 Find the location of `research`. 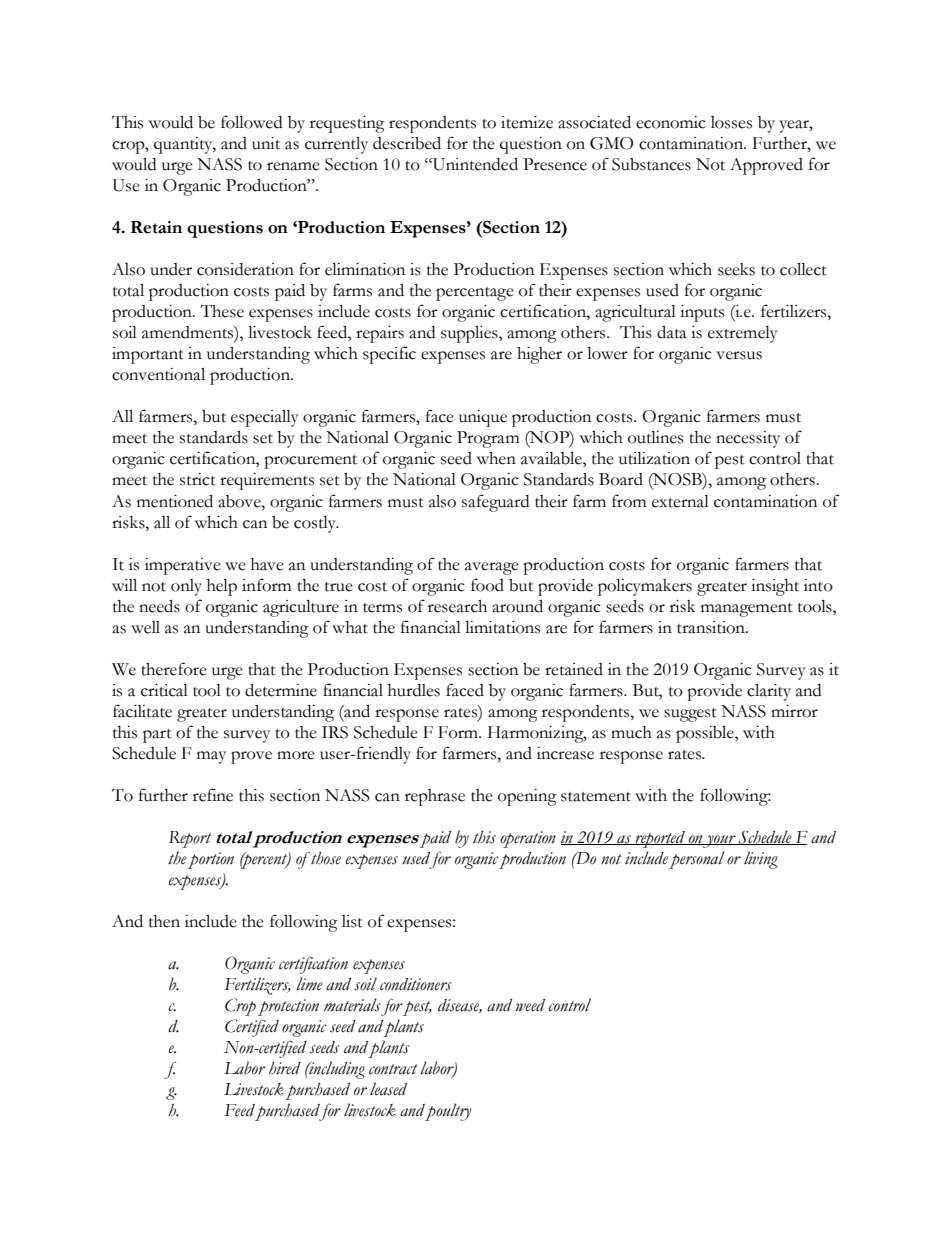

research is located at coordinates (457, 606).
